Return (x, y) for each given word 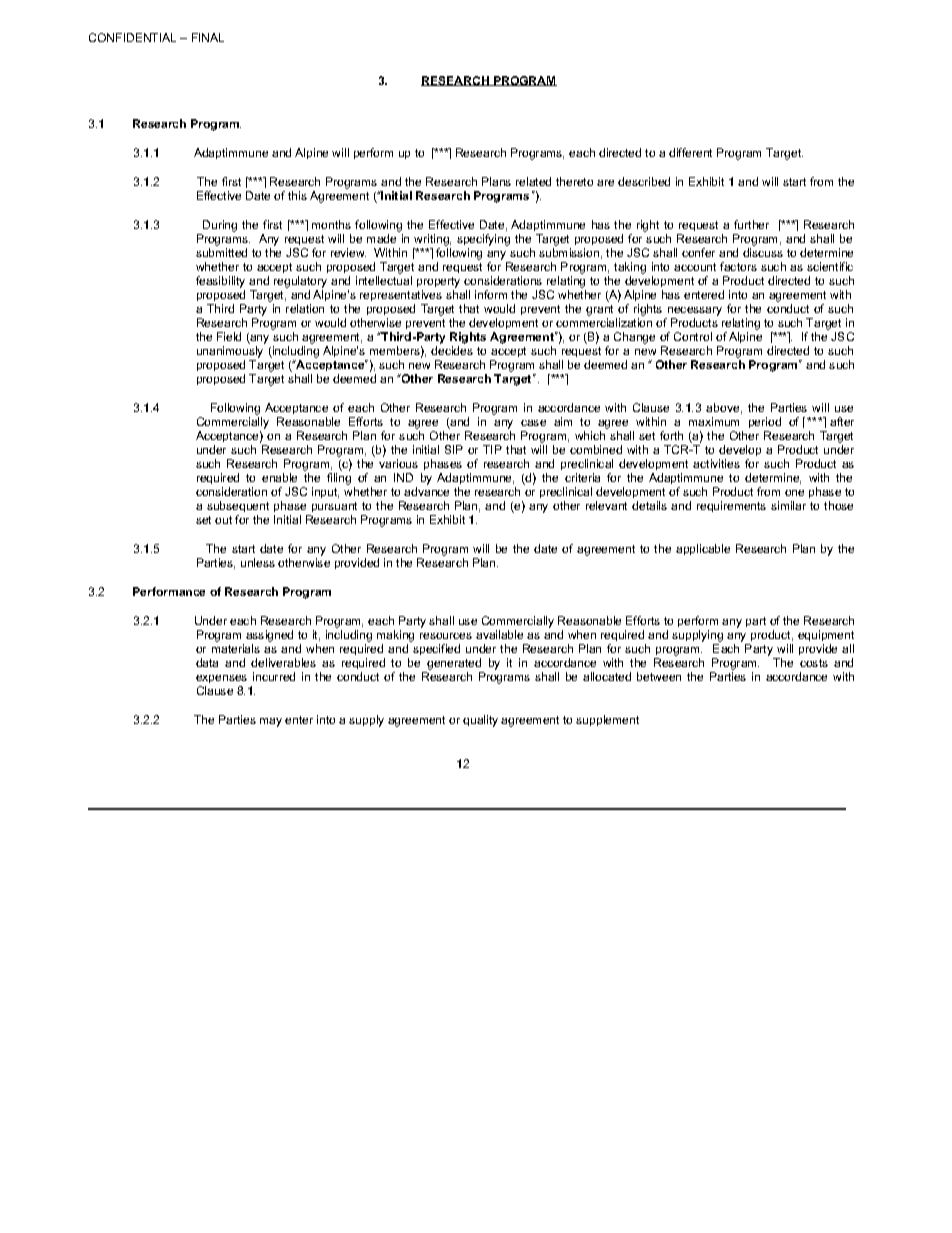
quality (480, 721)
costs (814, 663)
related (533, 181)
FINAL (208, 37)
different (690, 152)
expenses (221, 679)
